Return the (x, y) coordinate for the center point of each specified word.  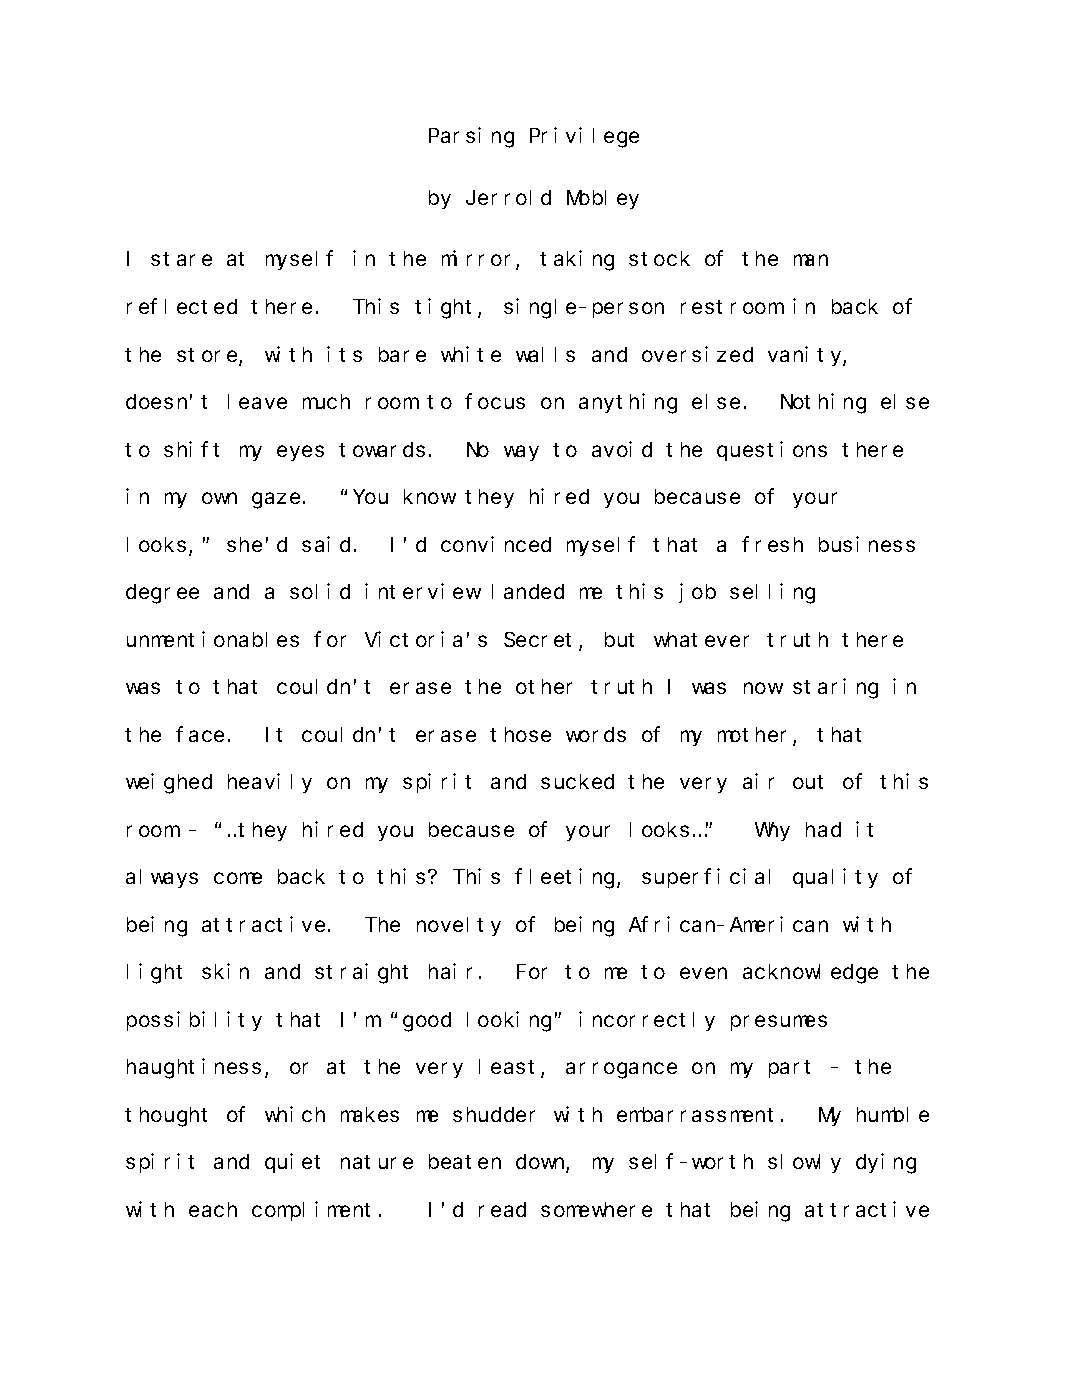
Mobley (603, 199)
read (502, 1209)
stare (181, 259)
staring (835, 688)
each (213, 1209)
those (520, 734)
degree (162, 594)
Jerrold (508, 197)
